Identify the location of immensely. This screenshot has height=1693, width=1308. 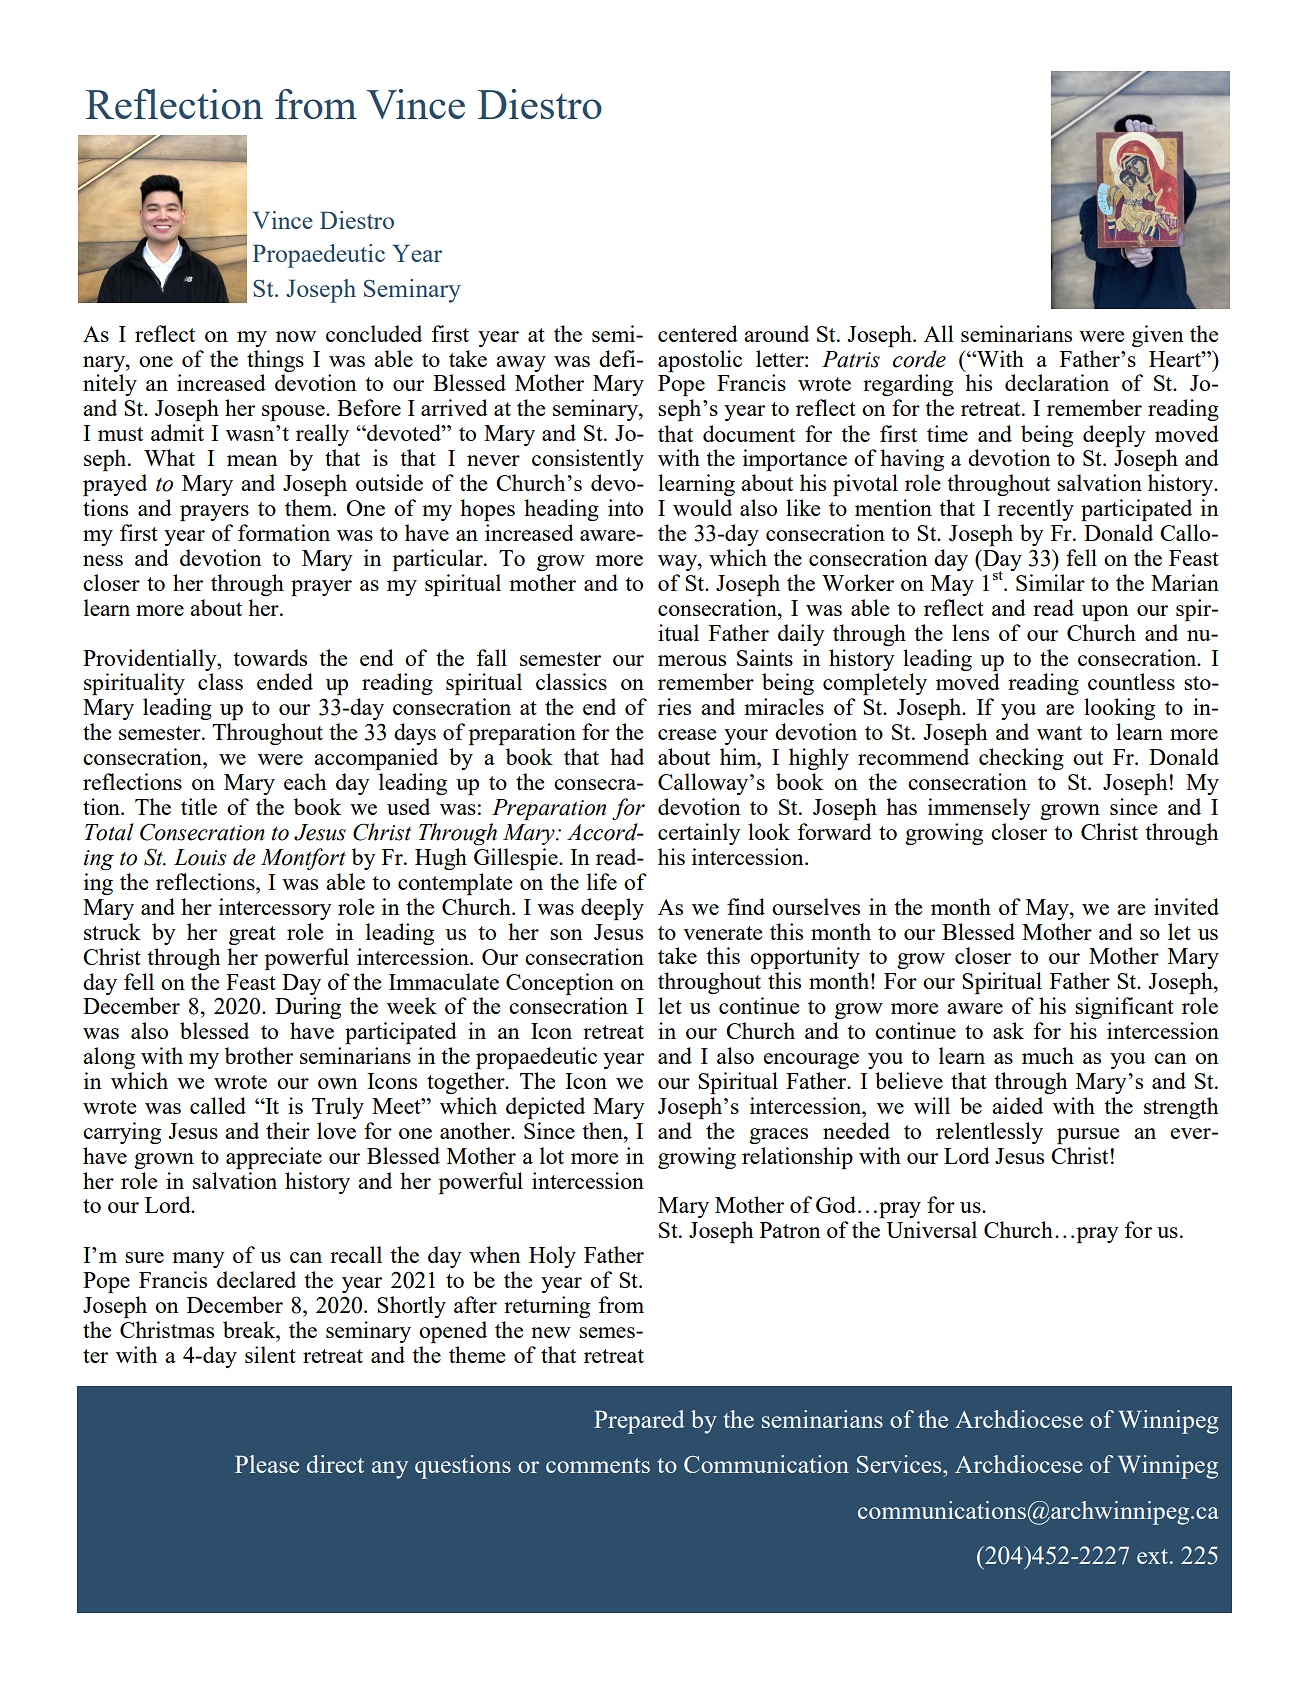
(979, 809).
